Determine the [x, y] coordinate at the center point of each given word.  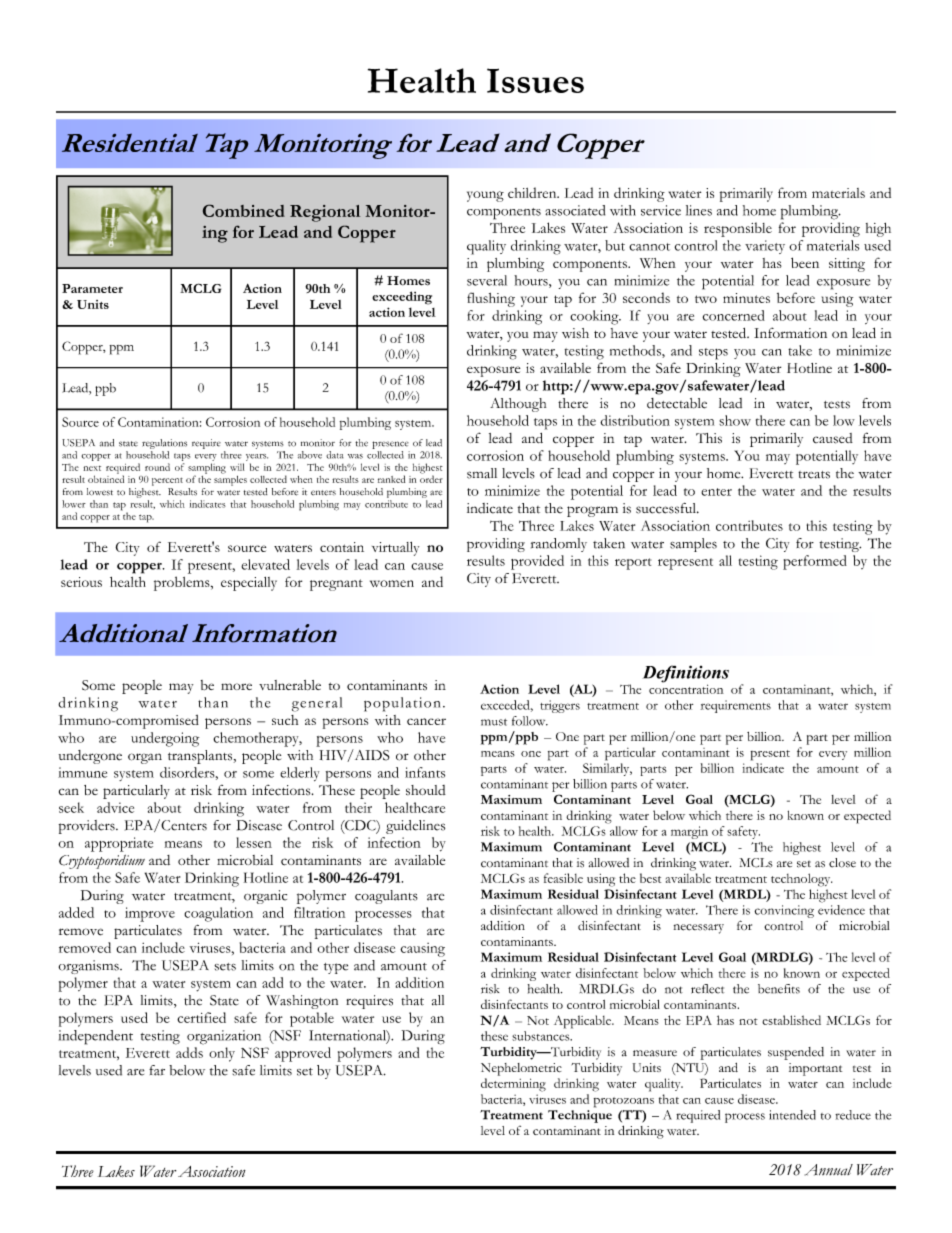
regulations [164, 444]
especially [249, 584]
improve [150, 914]
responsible [738, 229]
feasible [563, 878]
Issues [535, 80]
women [392, 583]
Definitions [686, 675]
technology [801, 880]
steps [713, 354]
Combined [244, 210]
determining [513, 1085]
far [157, 1070]
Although [518, 405]
